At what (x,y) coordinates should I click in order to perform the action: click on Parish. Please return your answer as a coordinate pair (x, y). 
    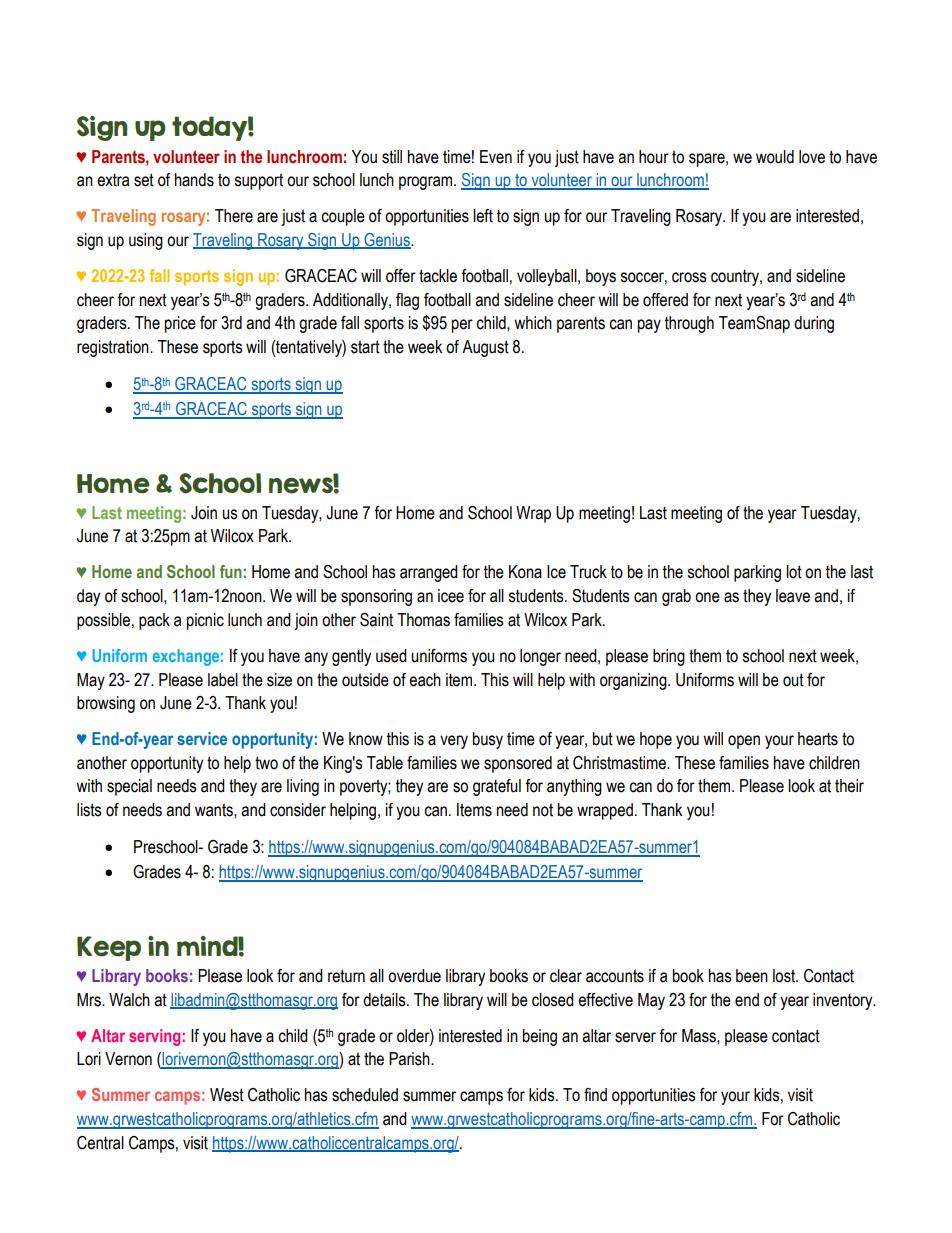
    Looking at the image, I should click on (410, 1059).
